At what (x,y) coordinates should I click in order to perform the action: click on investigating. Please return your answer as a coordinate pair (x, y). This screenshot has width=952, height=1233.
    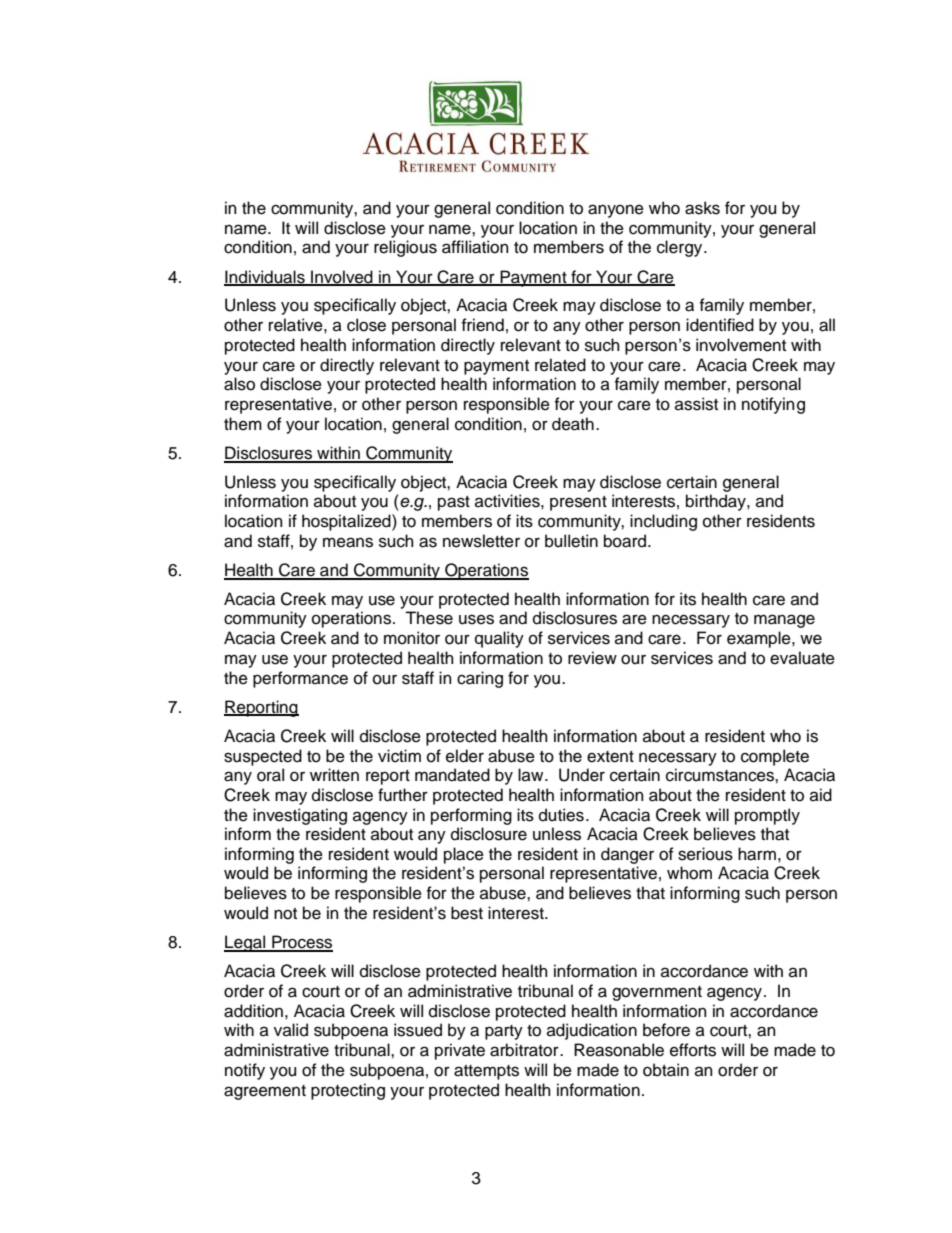
    Looking at the image, I should click on (300, 816).
